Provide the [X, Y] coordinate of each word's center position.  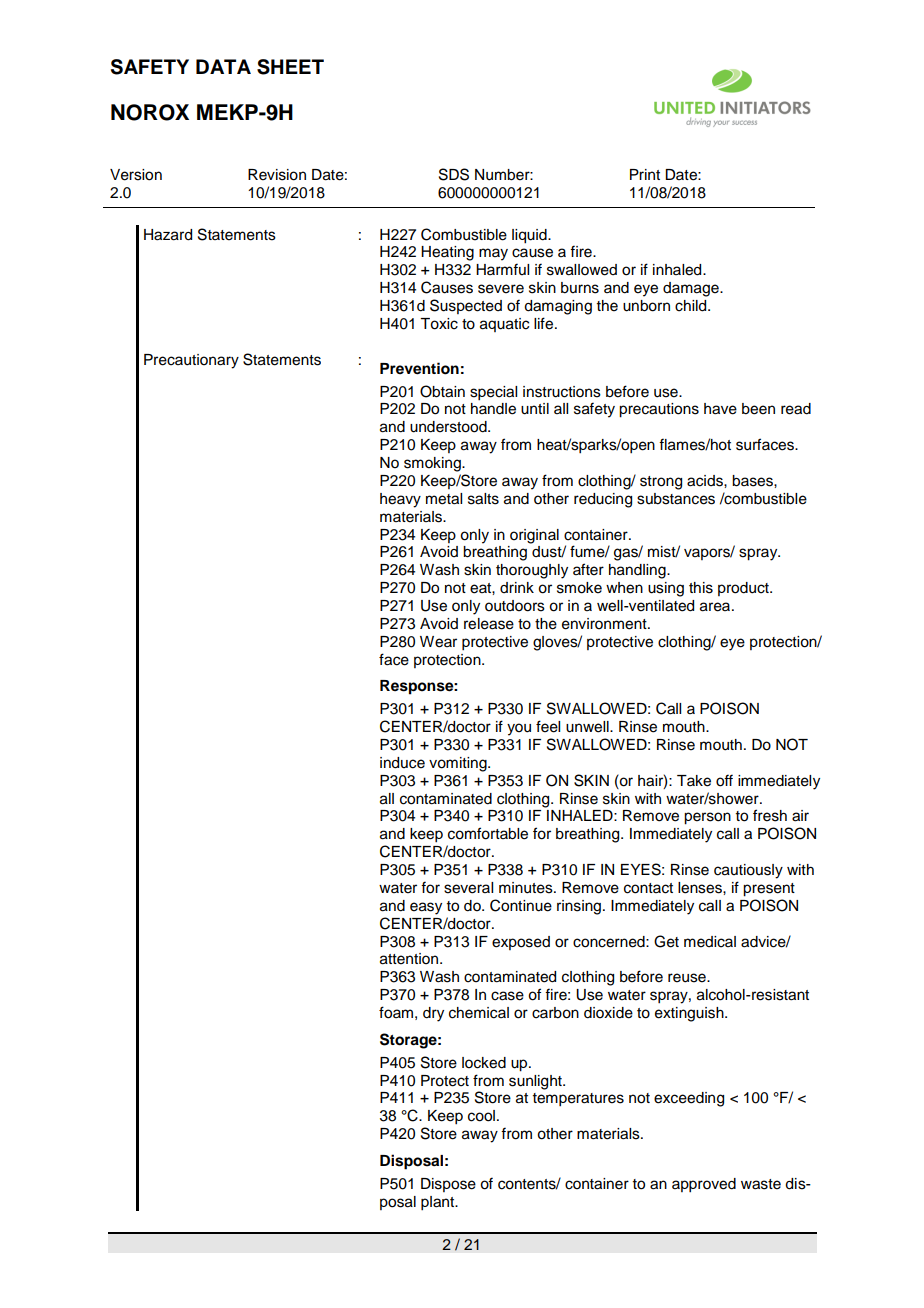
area [716, 607]
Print [645, 174]
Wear [438, 642]
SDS [454, 174]
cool [483, 1116]
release [489, 624]
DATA [223, 66]
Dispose [448, 1185]
